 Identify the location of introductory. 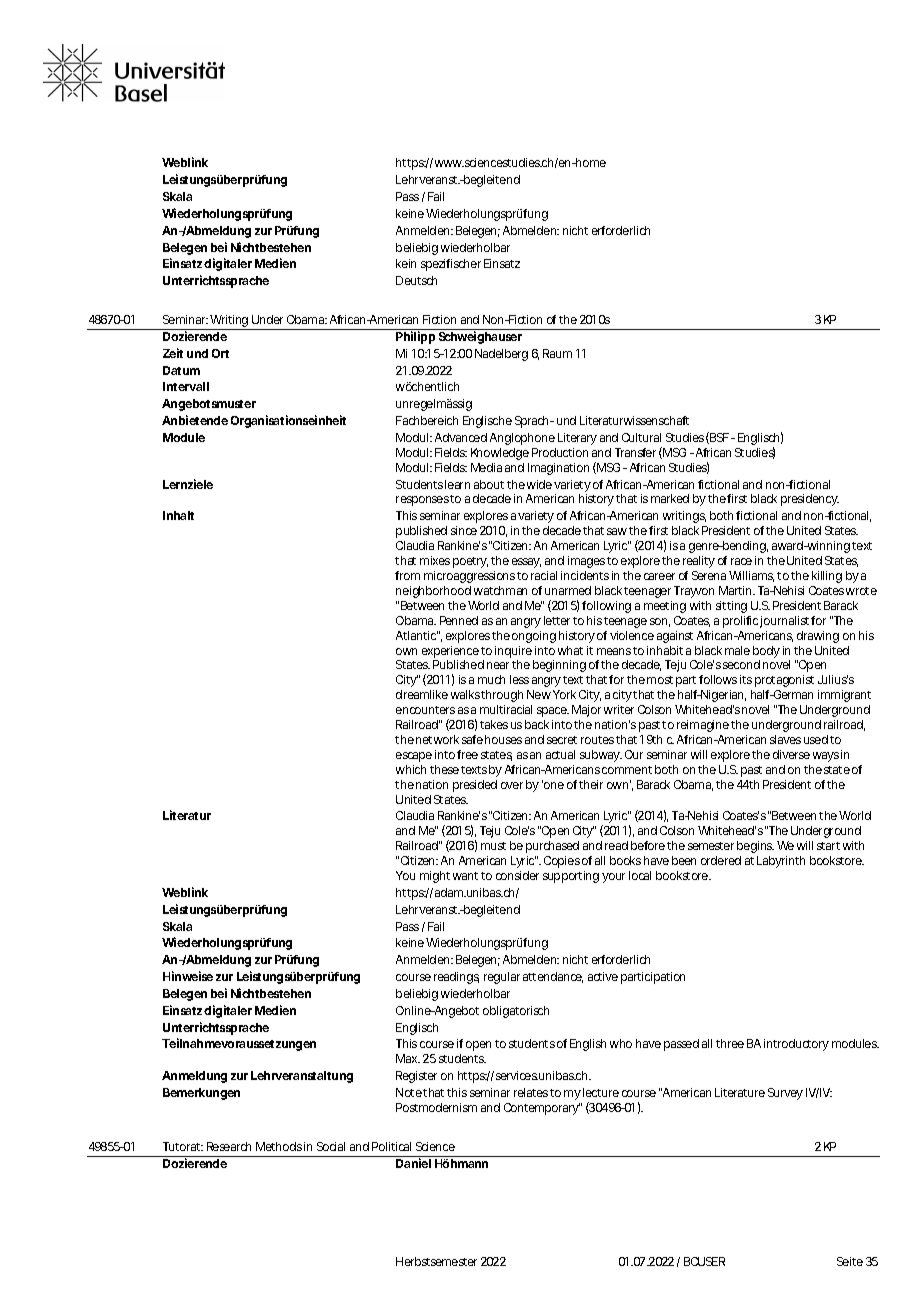
(796, 1045).
